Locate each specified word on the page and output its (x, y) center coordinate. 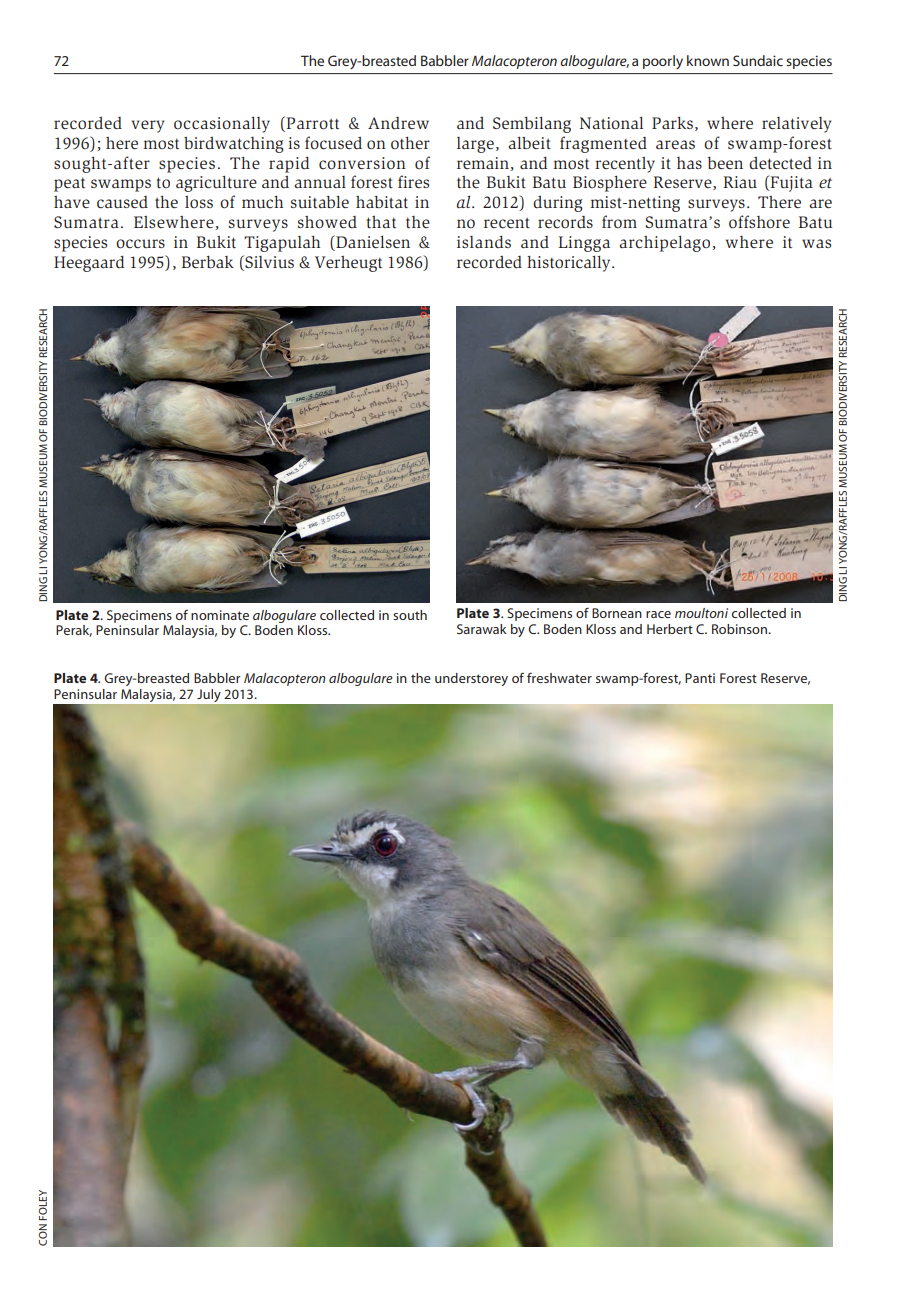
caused (122, 202)
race (658, 614)
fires (413, 181)
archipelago (664, 244)
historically (570, 264)
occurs (140, 244)
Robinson (741, 629)
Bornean (617, 613)
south (410, 615)
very (148, 126)
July (208, 695)
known (708, 60)
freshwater (559, 677)
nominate (220, 615)
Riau (740, 182)
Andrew (398, 123)
